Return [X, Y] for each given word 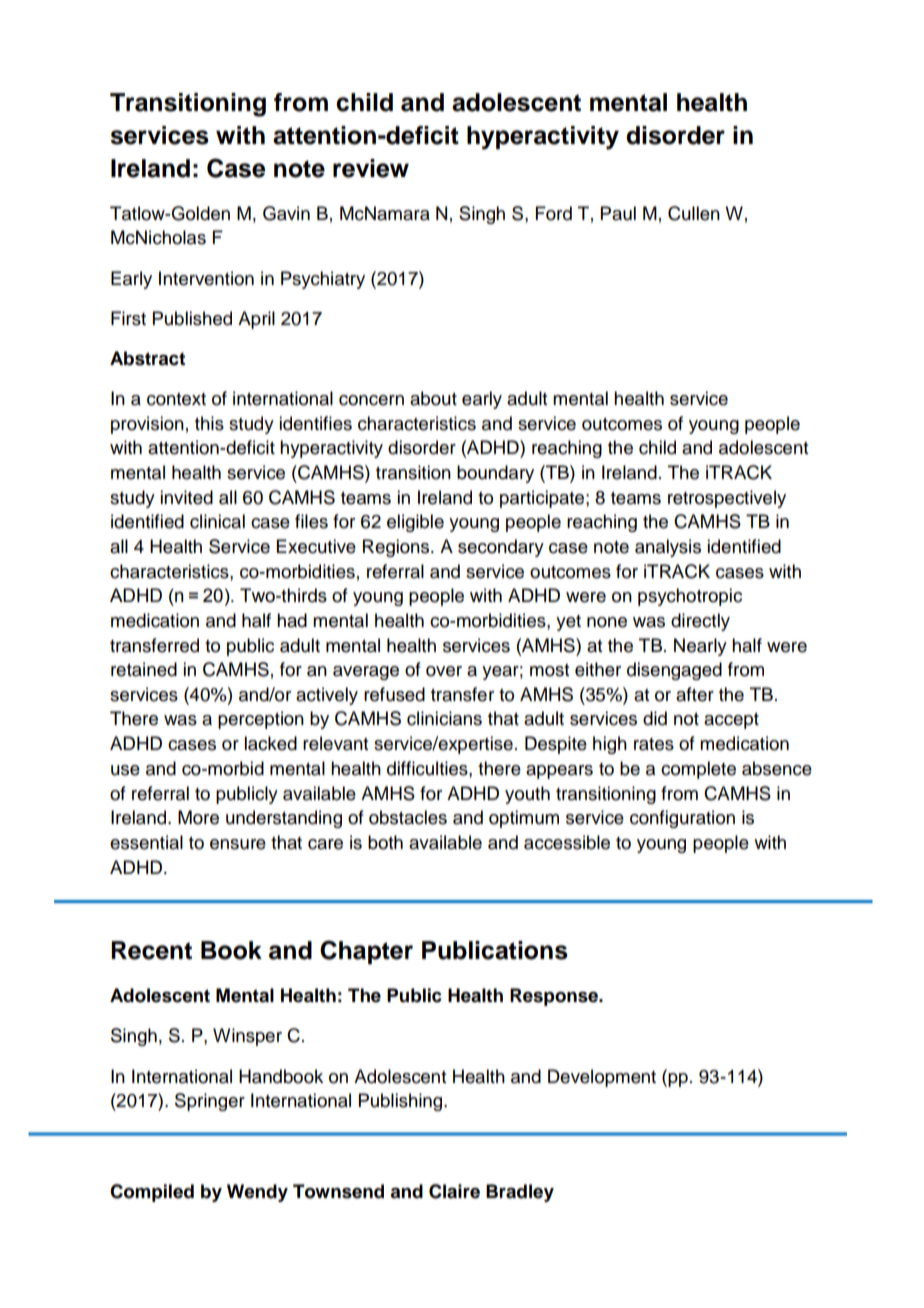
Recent [151, 950]
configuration [682, 819]
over [444, 671]
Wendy [257, 1193]
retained [144, 669]
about [433, 398]
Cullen [694, 213]
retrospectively [727, 499]
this [209, 423]
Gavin [286, 213]
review [371, 168]
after [695, 694]
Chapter [366, 952]
